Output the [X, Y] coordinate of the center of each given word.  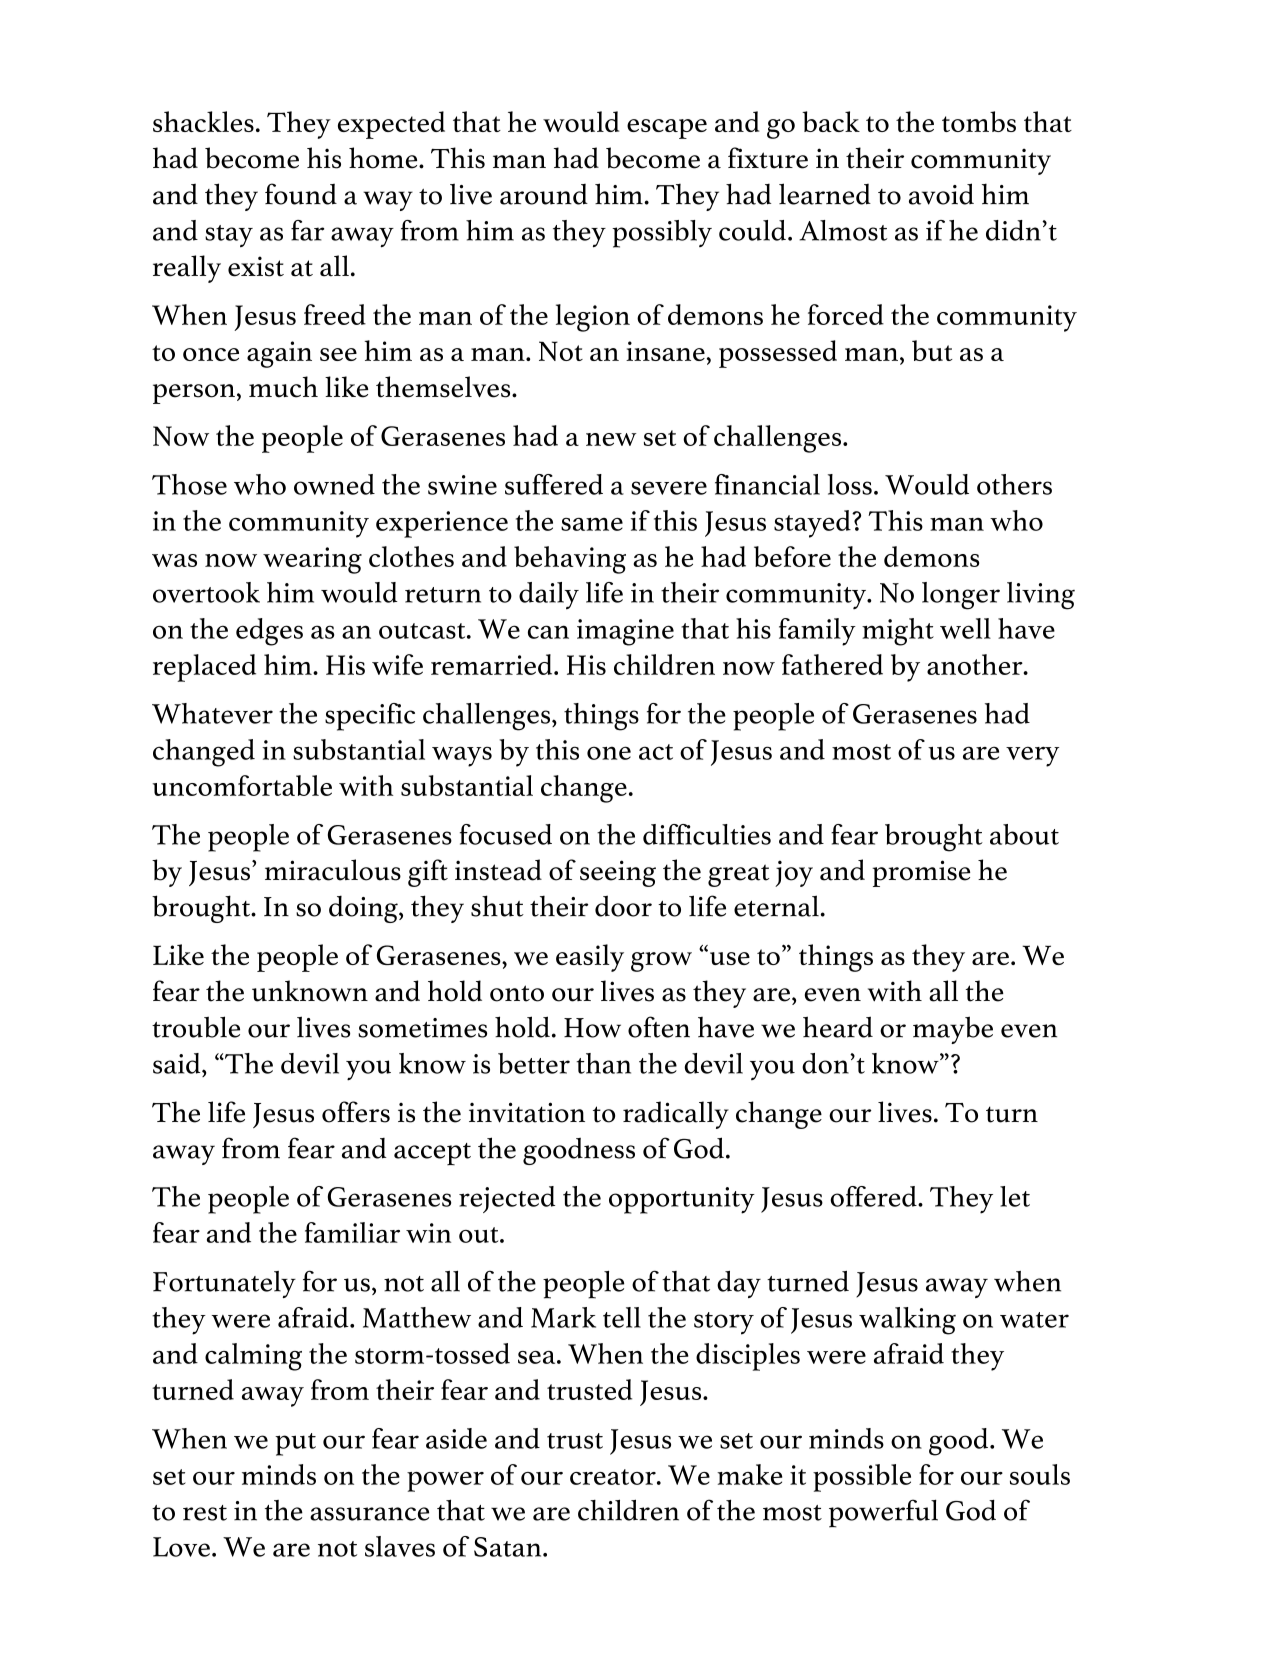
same [592, 524]
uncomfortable [242, 785]
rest [205, 1513]
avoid [941, 194]
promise [921, 873]
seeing [618, 873]
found [301, 194]
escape [667, 129]
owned [334, 484]
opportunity [682, 1200]
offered [874, 1196]
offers [356, 1112]
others [1014, 484]
